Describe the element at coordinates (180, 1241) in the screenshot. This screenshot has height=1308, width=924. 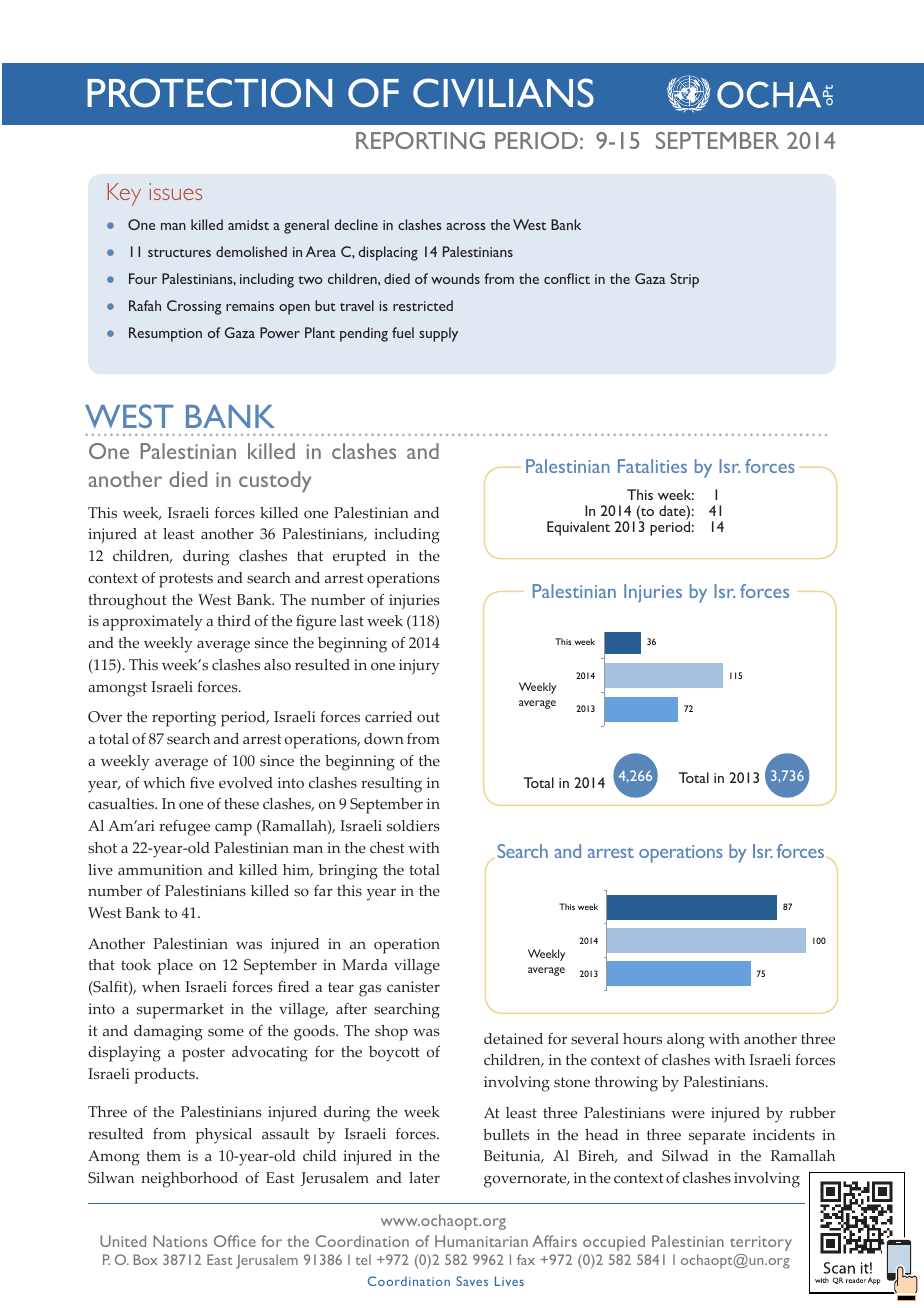
I see `Nations` at that location.
